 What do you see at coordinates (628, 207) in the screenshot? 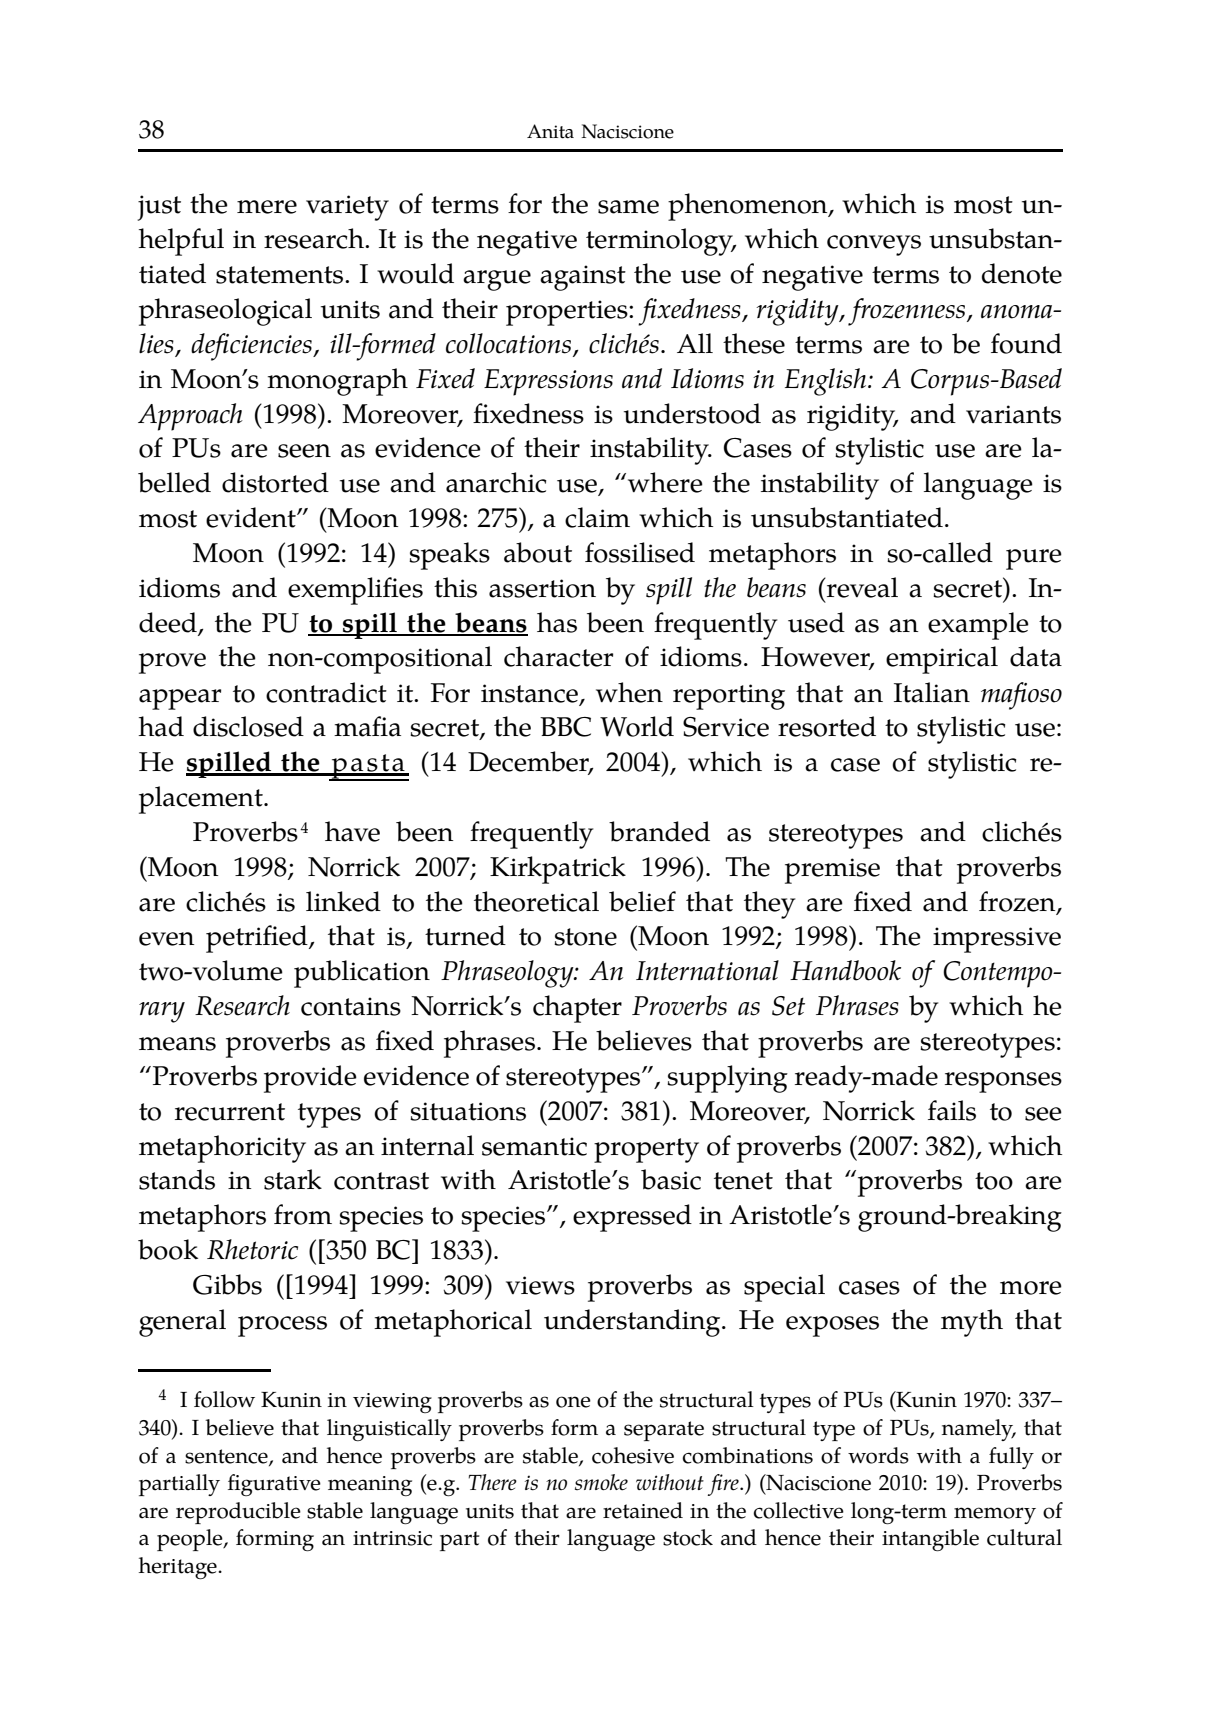
I see `same` at bounding box center [628, 207].
